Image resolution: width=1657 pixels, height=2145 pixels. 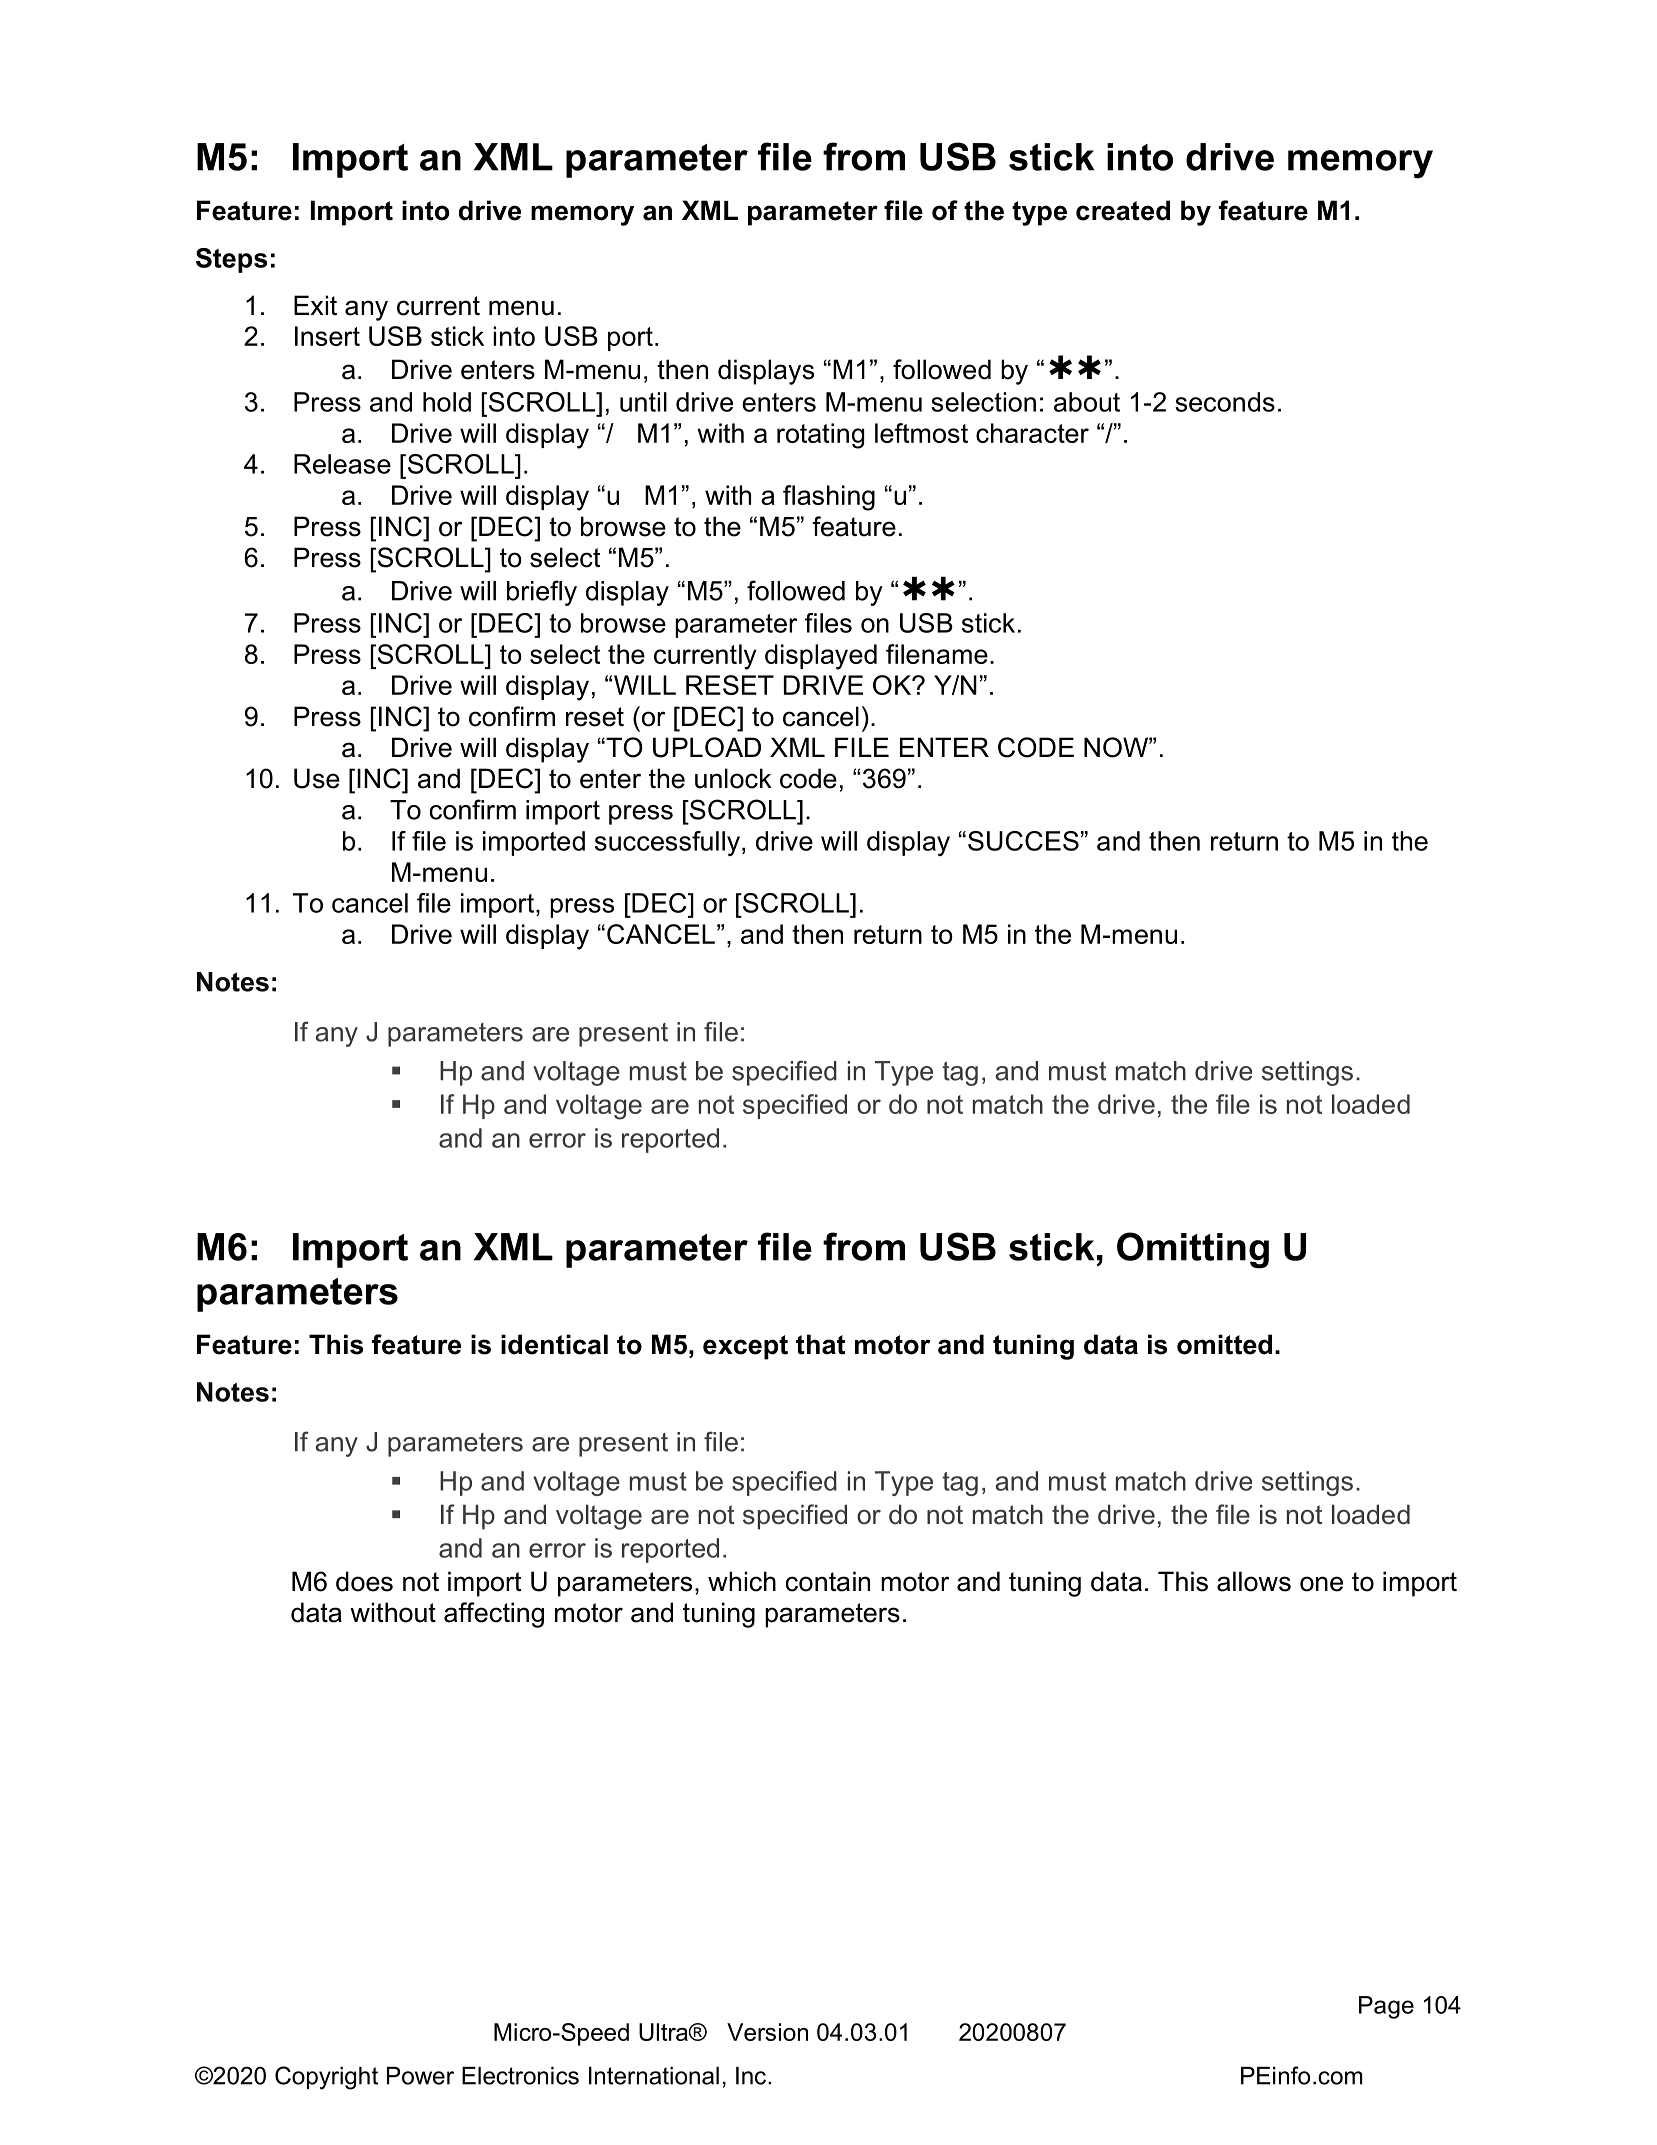 What do you see at coordinates (315, 305) in the document?
I see `Exit` at bounding box center [315, 305].
